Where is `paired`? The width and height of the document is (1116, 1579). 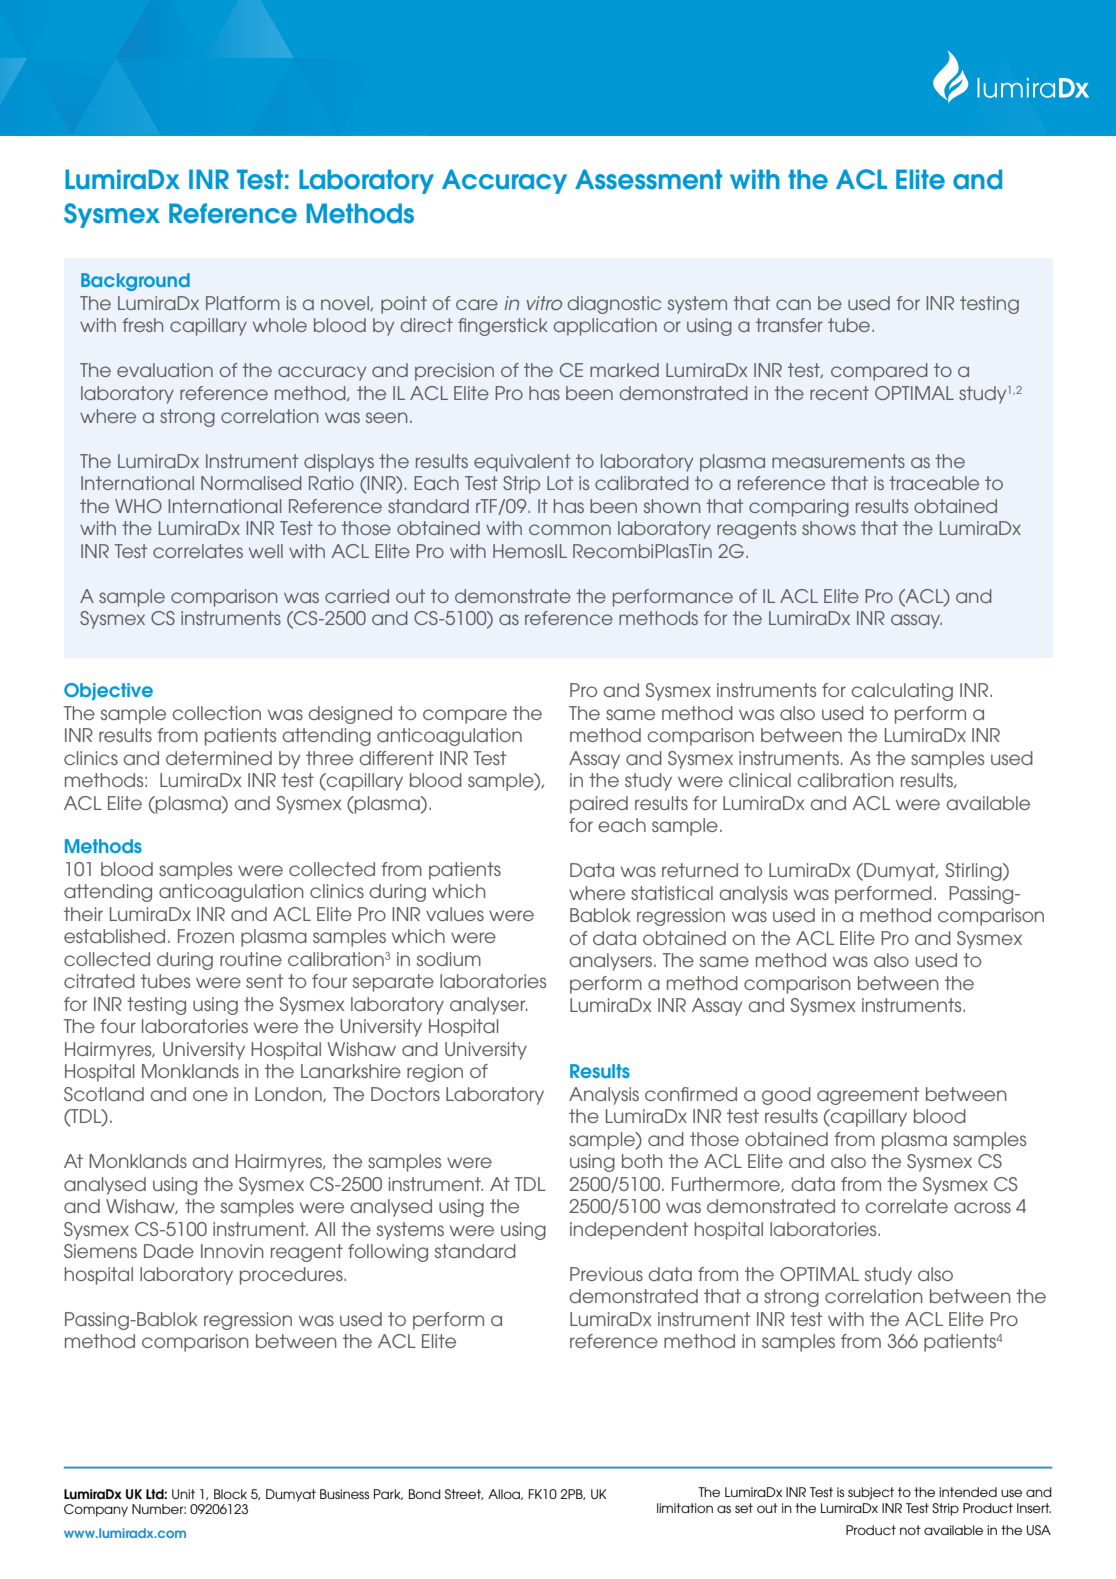
paired is located at coordinates (599, 805).
